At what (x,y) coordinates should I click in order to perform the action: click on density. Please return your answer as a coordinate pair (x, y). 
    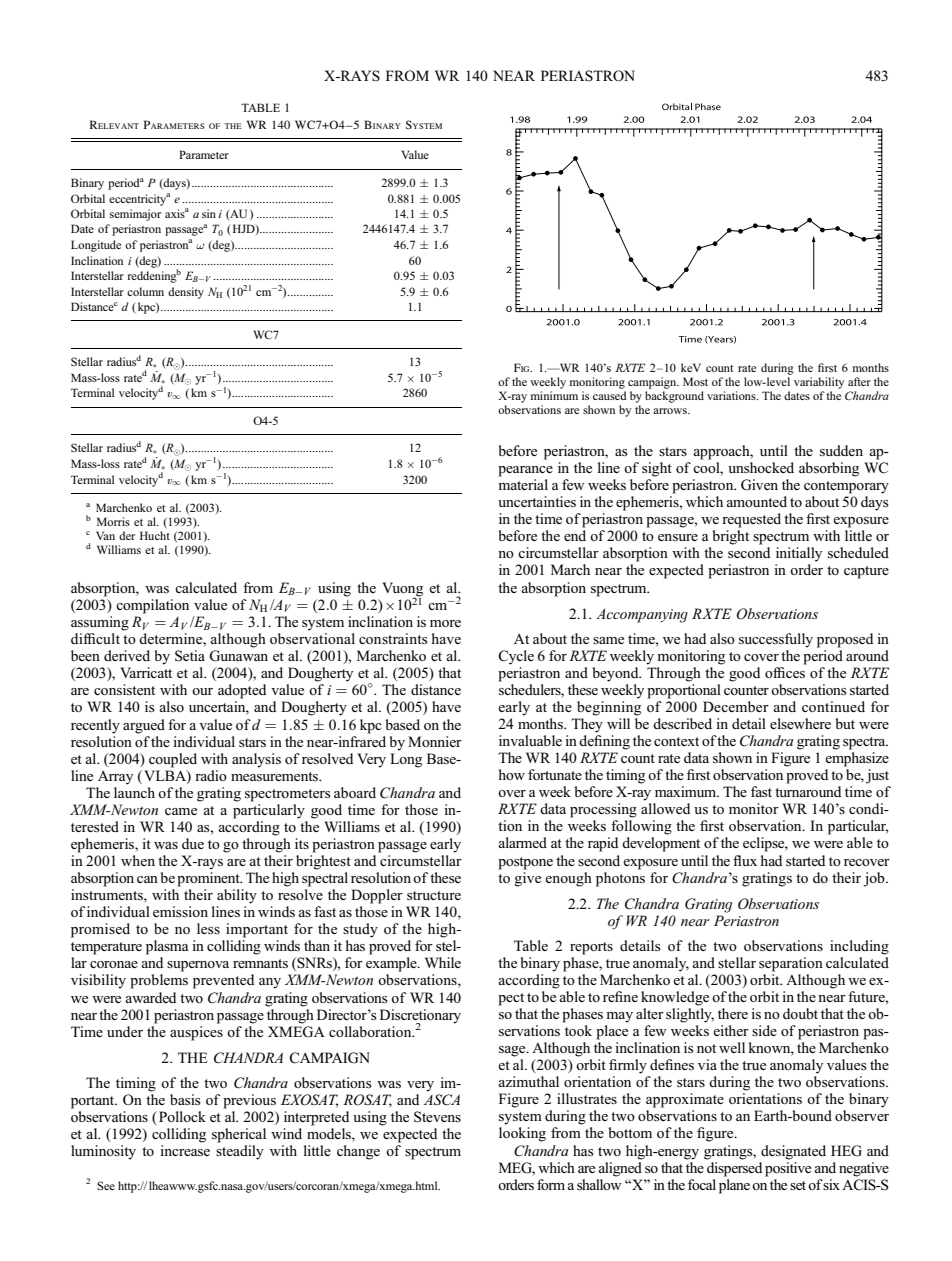
    Looking at the image, I should click on (186, 293).
